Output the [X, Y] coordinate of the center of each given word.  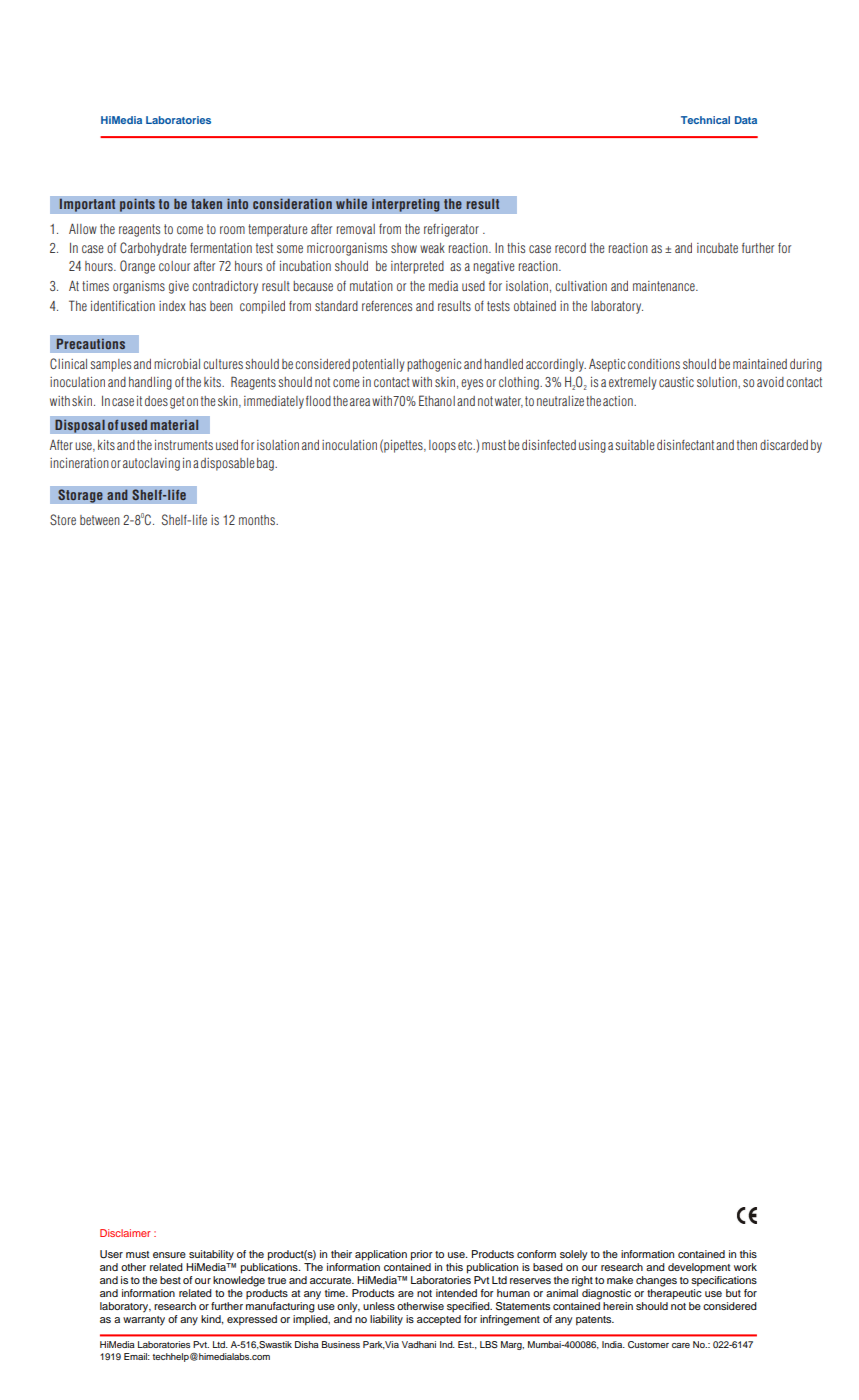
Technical [705, 120]
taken [206, 204]
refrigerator [451, 230]
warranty [144, 1321]
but [733, 1293]
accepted [439, 1320]
